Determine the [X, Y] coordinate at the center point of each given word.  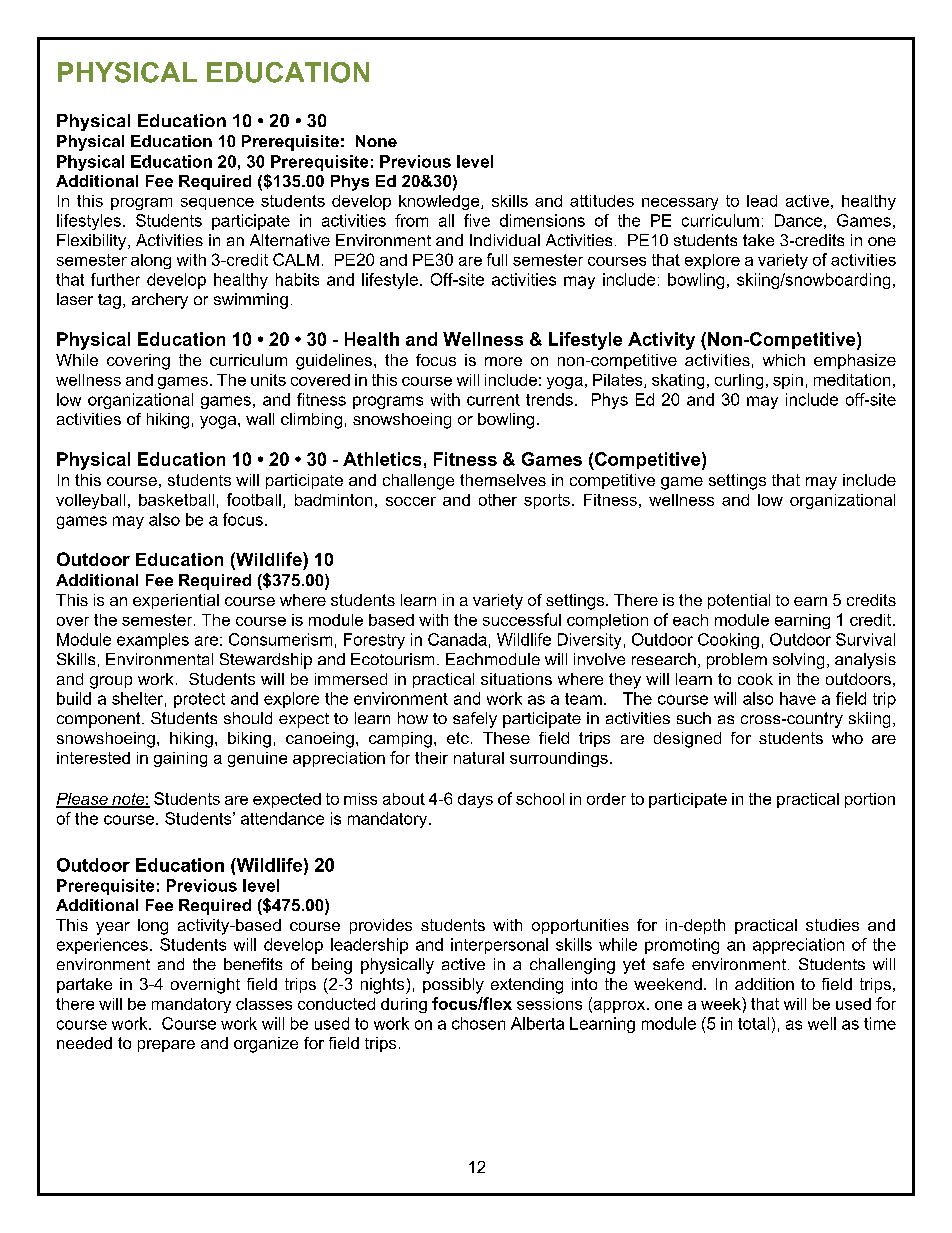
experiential [176, 601]
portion [870, 800]
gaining [180, 759]
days [475, 800]
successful [522, 619]
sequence [217, 204]
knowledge [440, 202]
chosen [478, 1023]
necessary [680, 204]
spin [788, 381]
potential [739, 601]
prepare [166, 1046]
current [493, 400]
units [268, 380]
